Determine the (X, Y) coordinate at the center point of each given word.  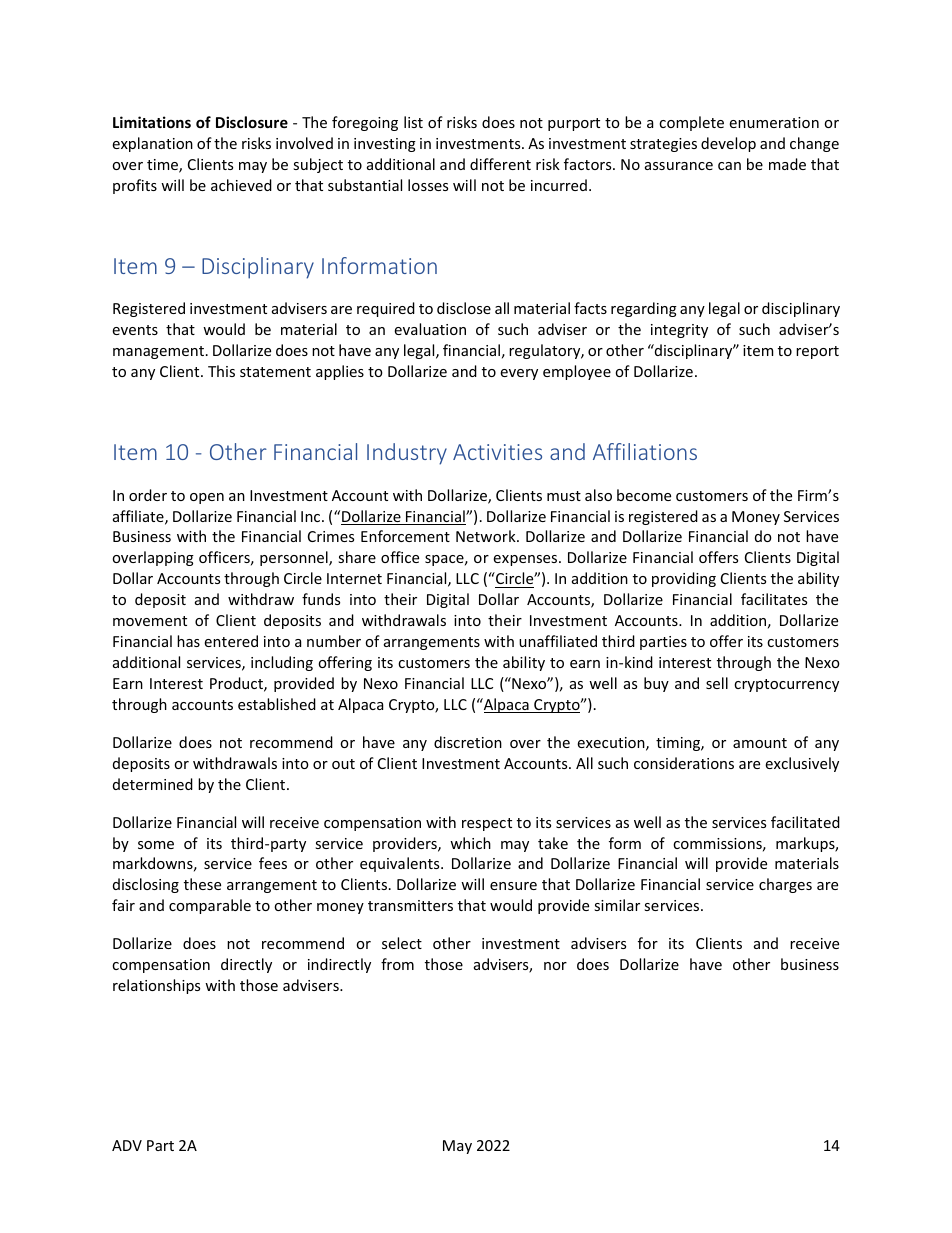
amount (760, 743)
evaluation (430, 329)
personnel (295, 558)
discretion (468, 742)
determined (153, 784)
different (500, 164)
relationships (156, 986)
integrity (679, 331)
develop (728, 144)
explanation (152, 144)
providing (684, 579)
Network (487, 536)
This (221, 371)
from (397, 964)
